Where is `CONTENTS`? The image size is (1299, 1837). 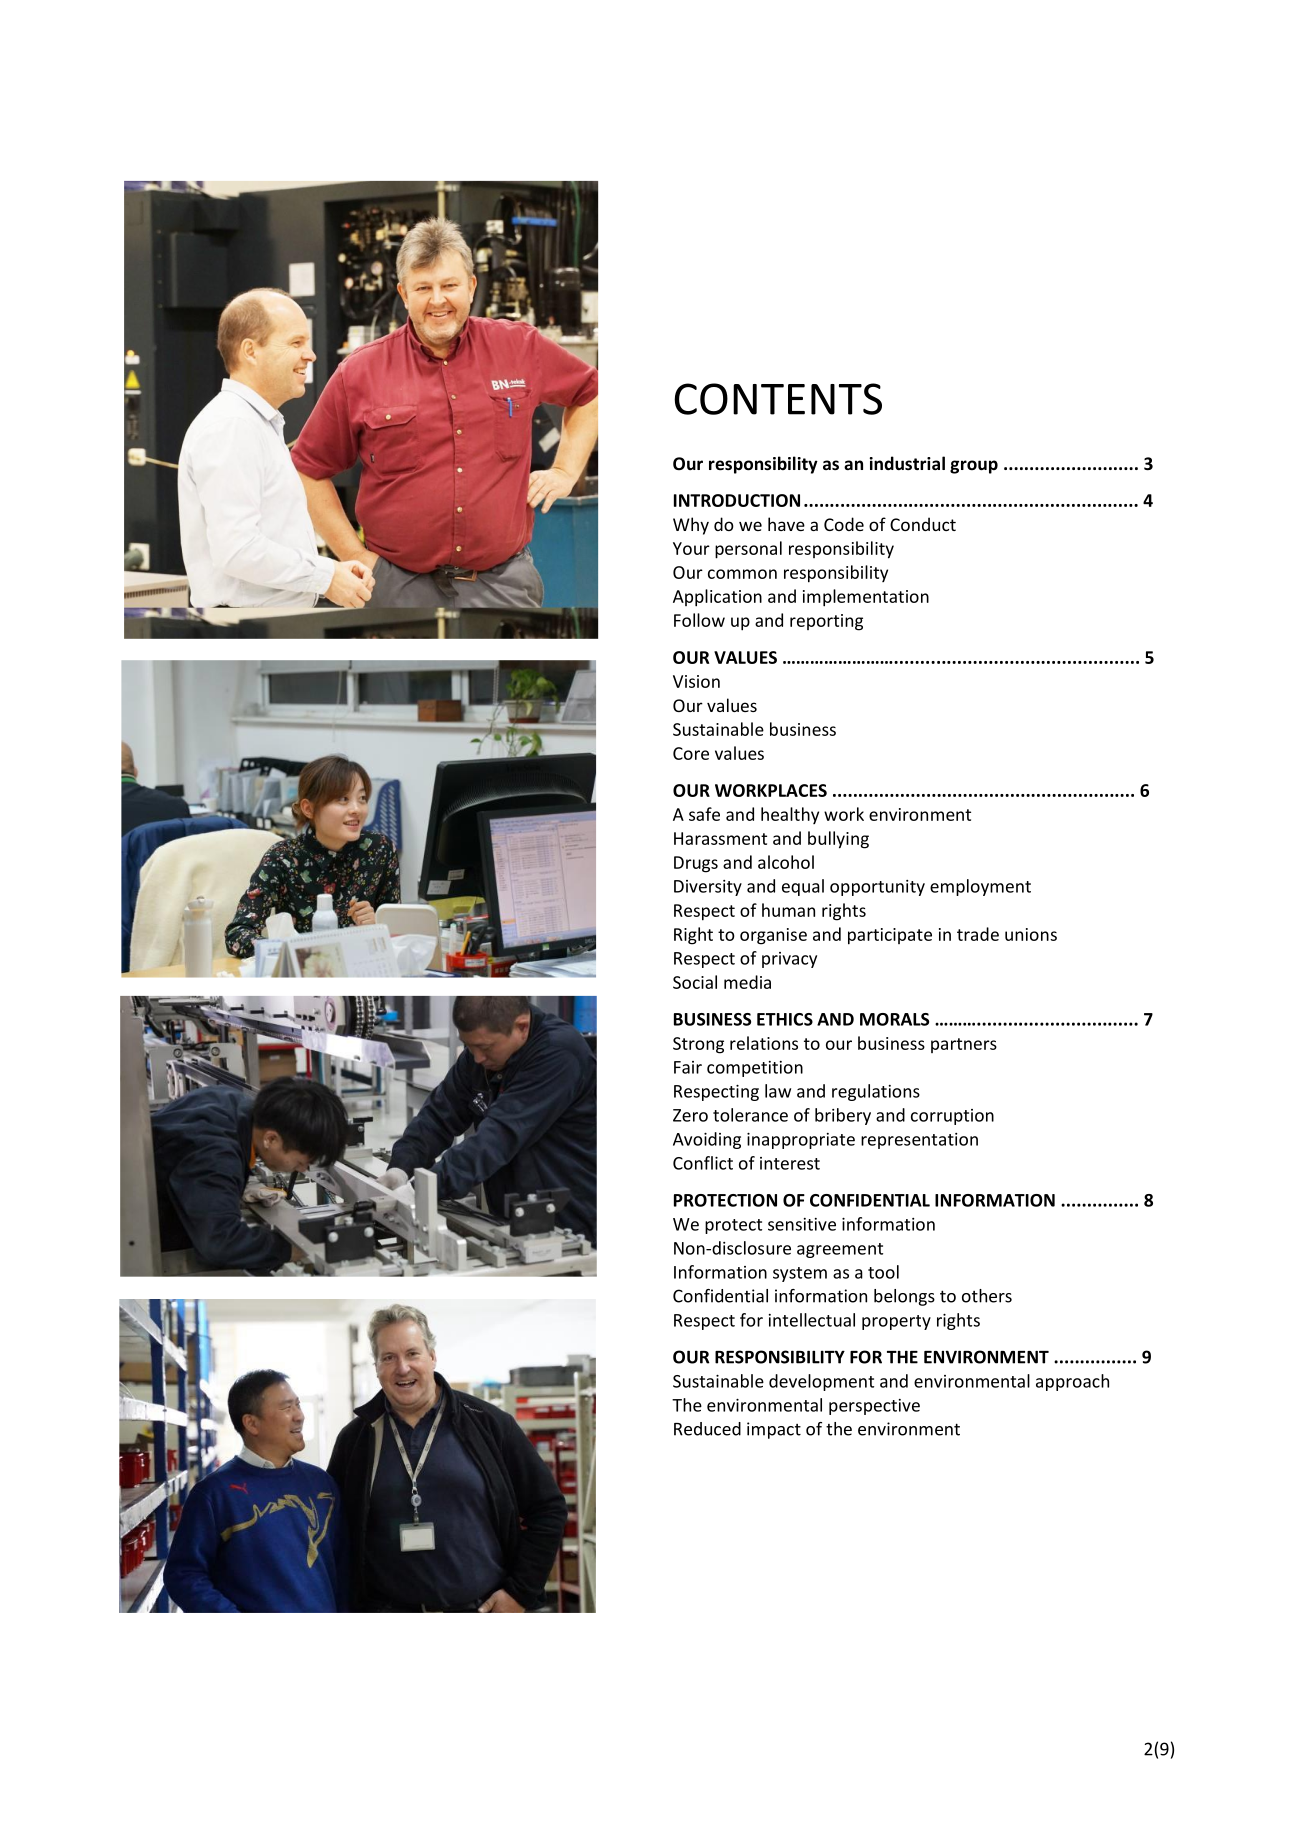
CONTENTS is located at coordinates (778, 399).
